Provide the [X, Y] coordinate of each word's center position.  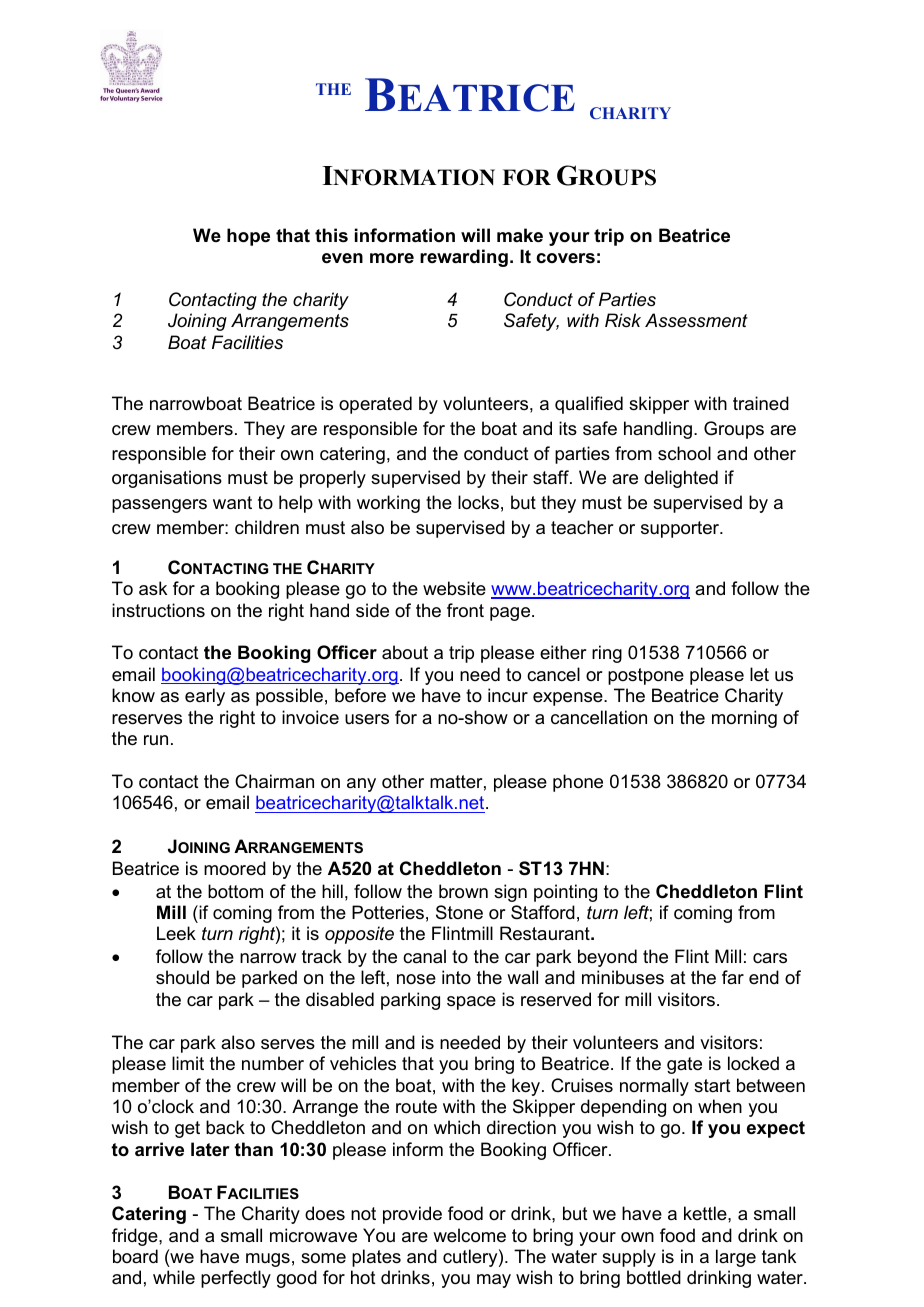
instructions [158, 610]
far [733, 977]
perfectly [236, 1279]
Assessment [696, 320]
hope [248, 237]
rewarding [464, 258]
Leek [176, 933]
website [454, 588]
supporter [681, 529]
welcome [469, 1235]
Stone [459, 912]
